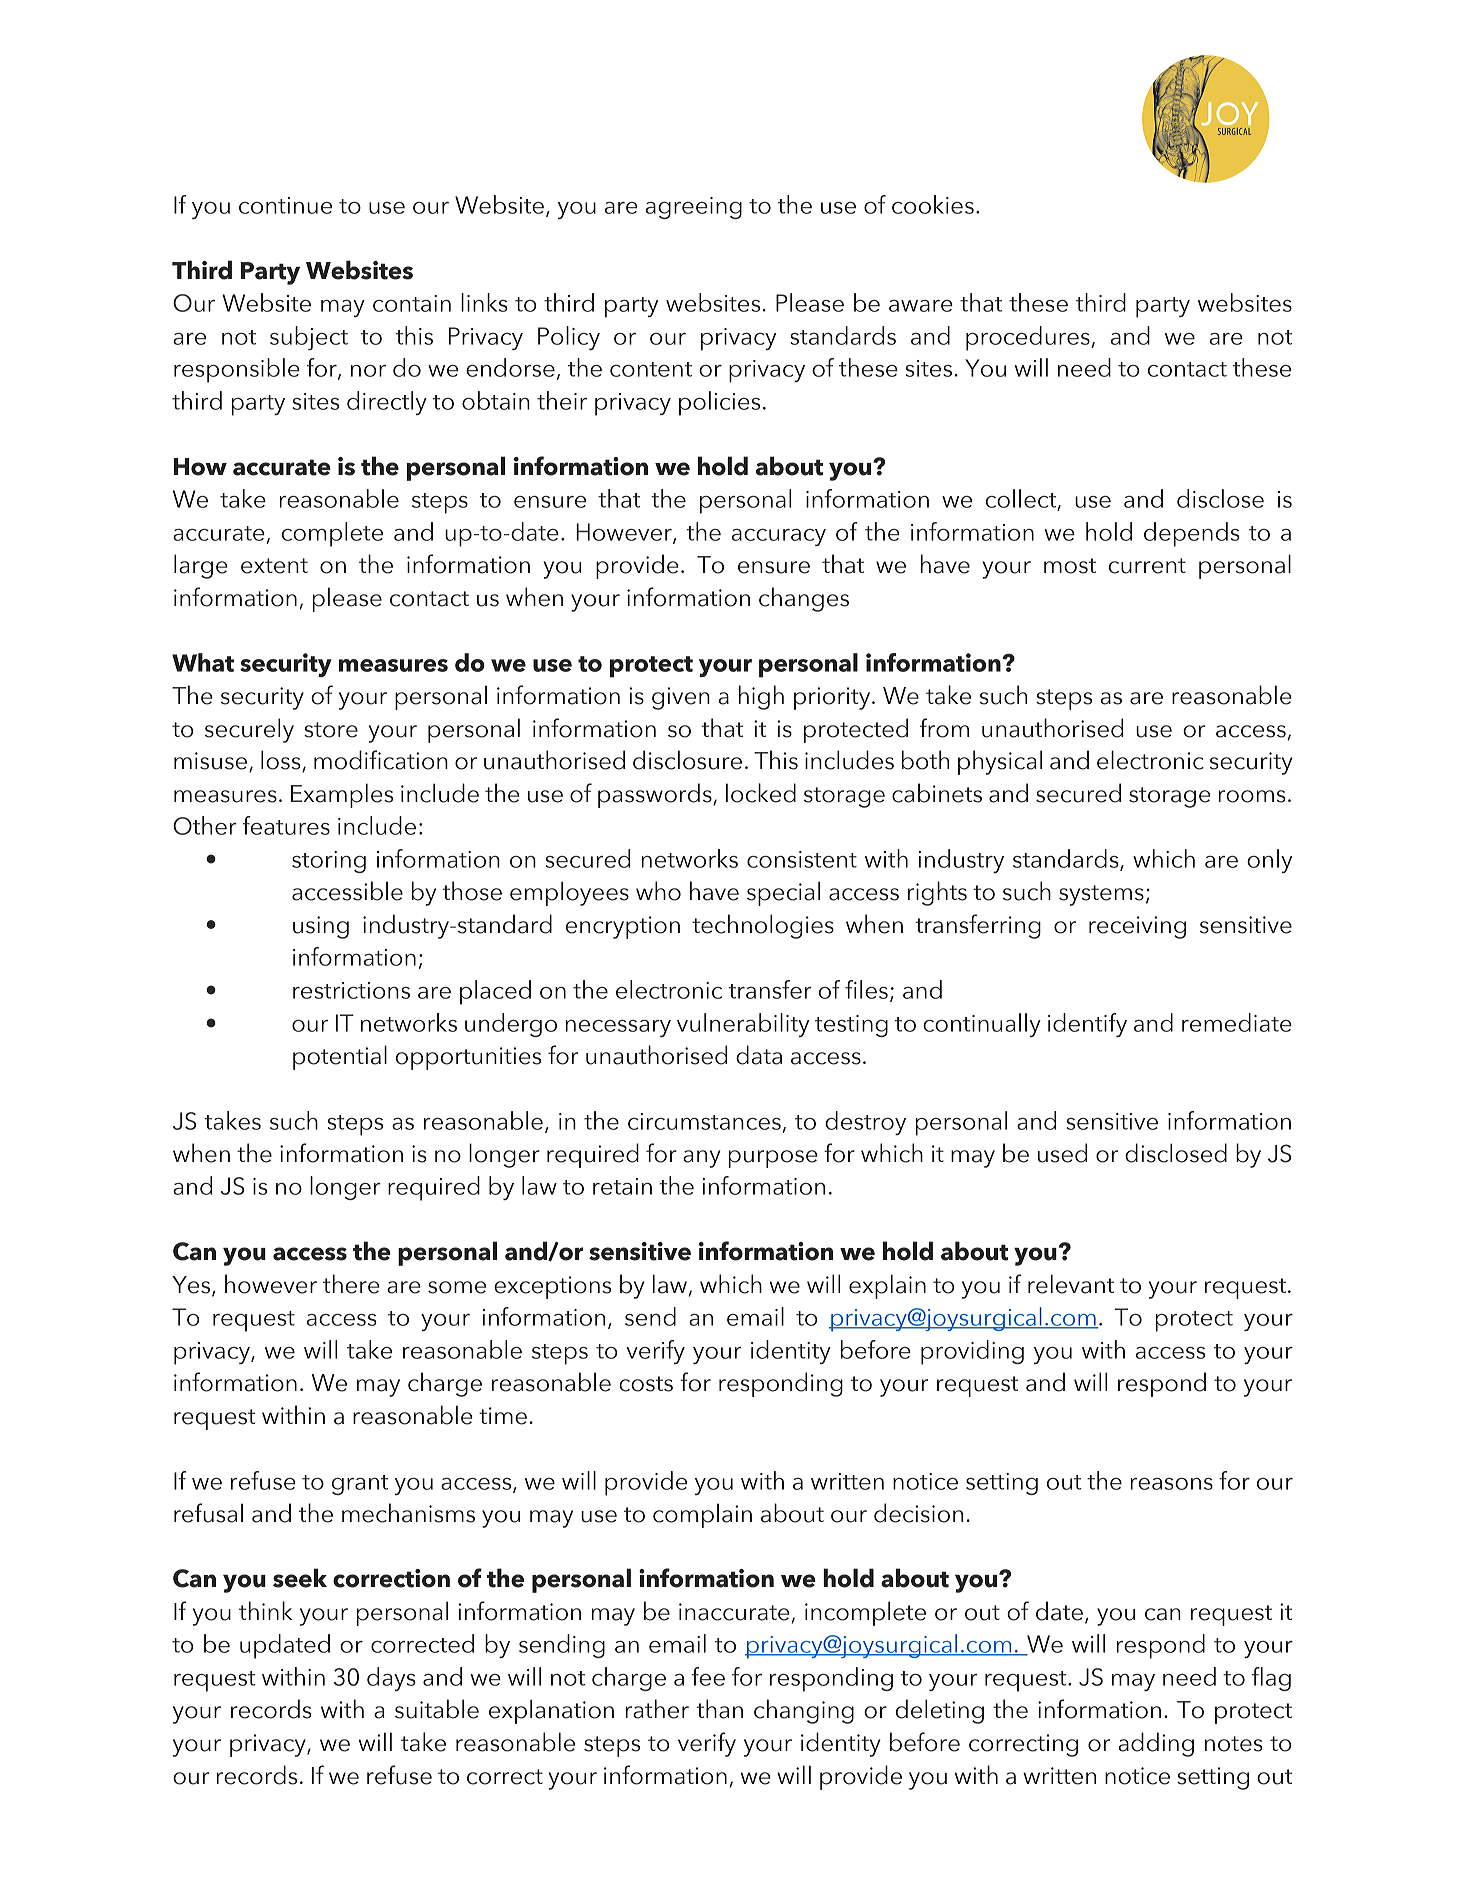  I want to click on than, so click(720, 1709).
